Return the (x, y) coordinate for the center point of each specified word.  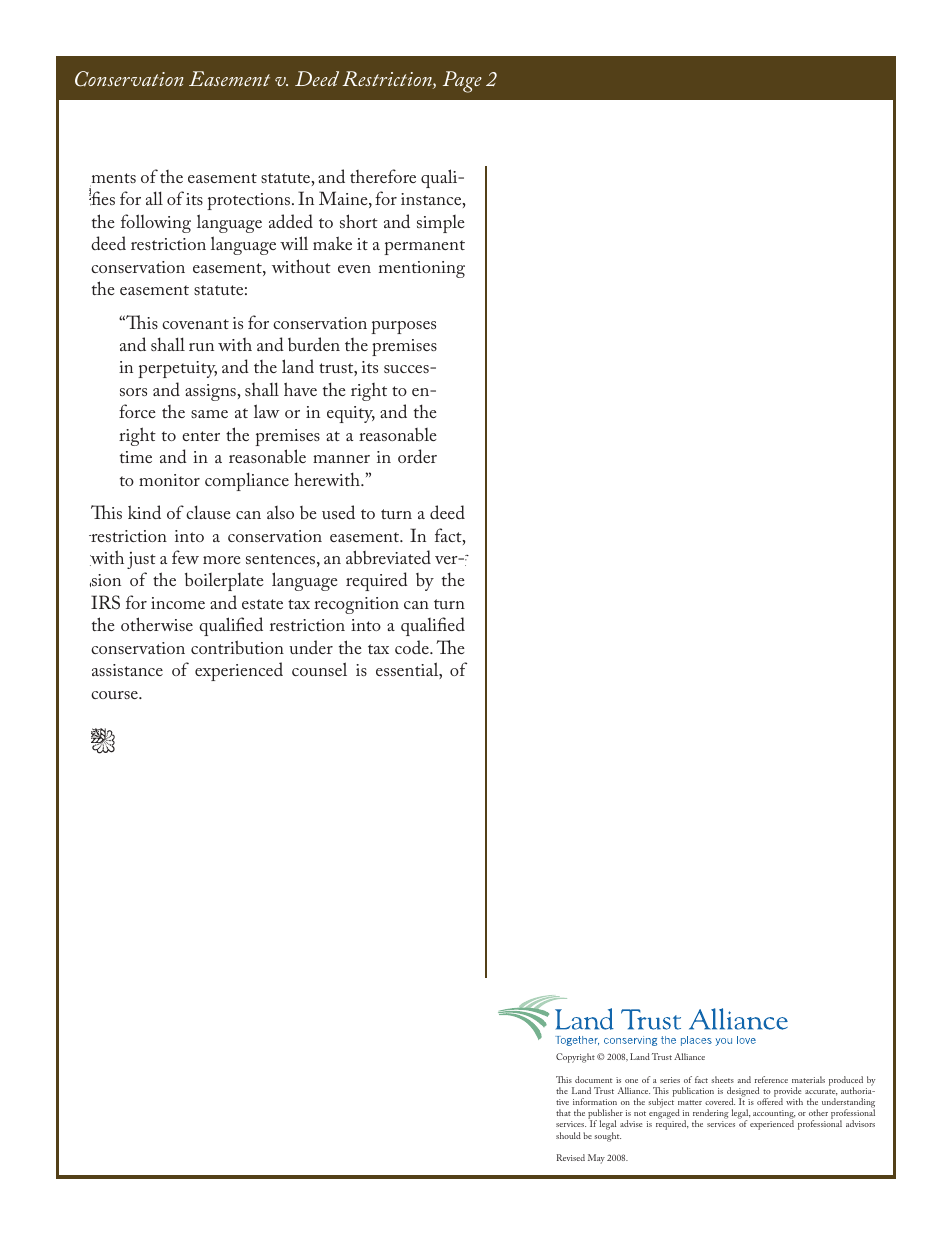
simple (440, 224)
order (417, 456)
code (413, 647)
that (563, 1112)
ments (113, 179)
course (115, 695)
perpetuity (177, 369)
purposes (403, 327)
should (568, 1135)
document (593, 1079)
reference (771, 1079)
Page (462, 82)
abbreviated (388, 557)
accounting (774, 1116)
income (178, 603)
